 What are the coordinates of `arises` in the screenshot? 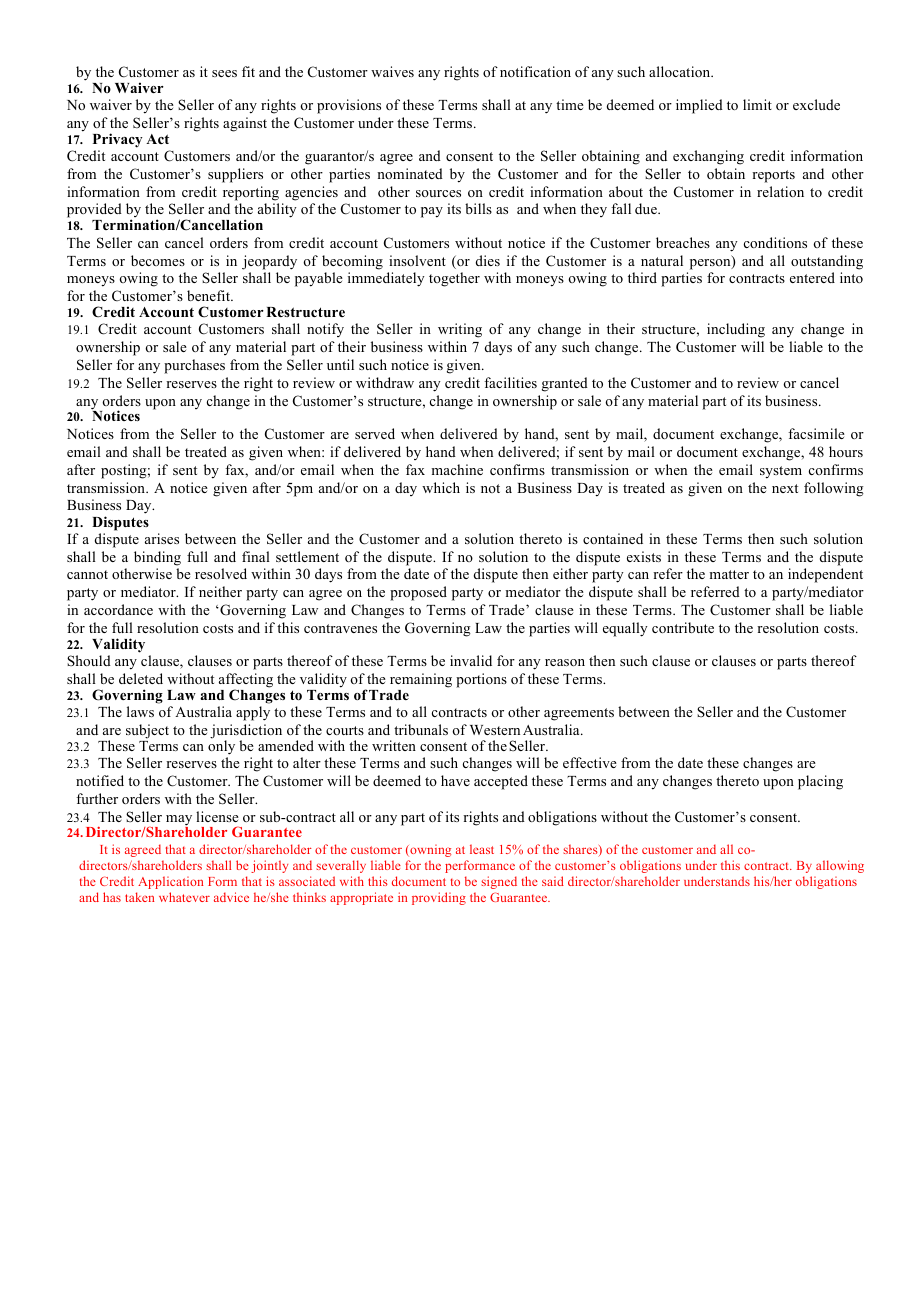 It's located at (162, 538).
